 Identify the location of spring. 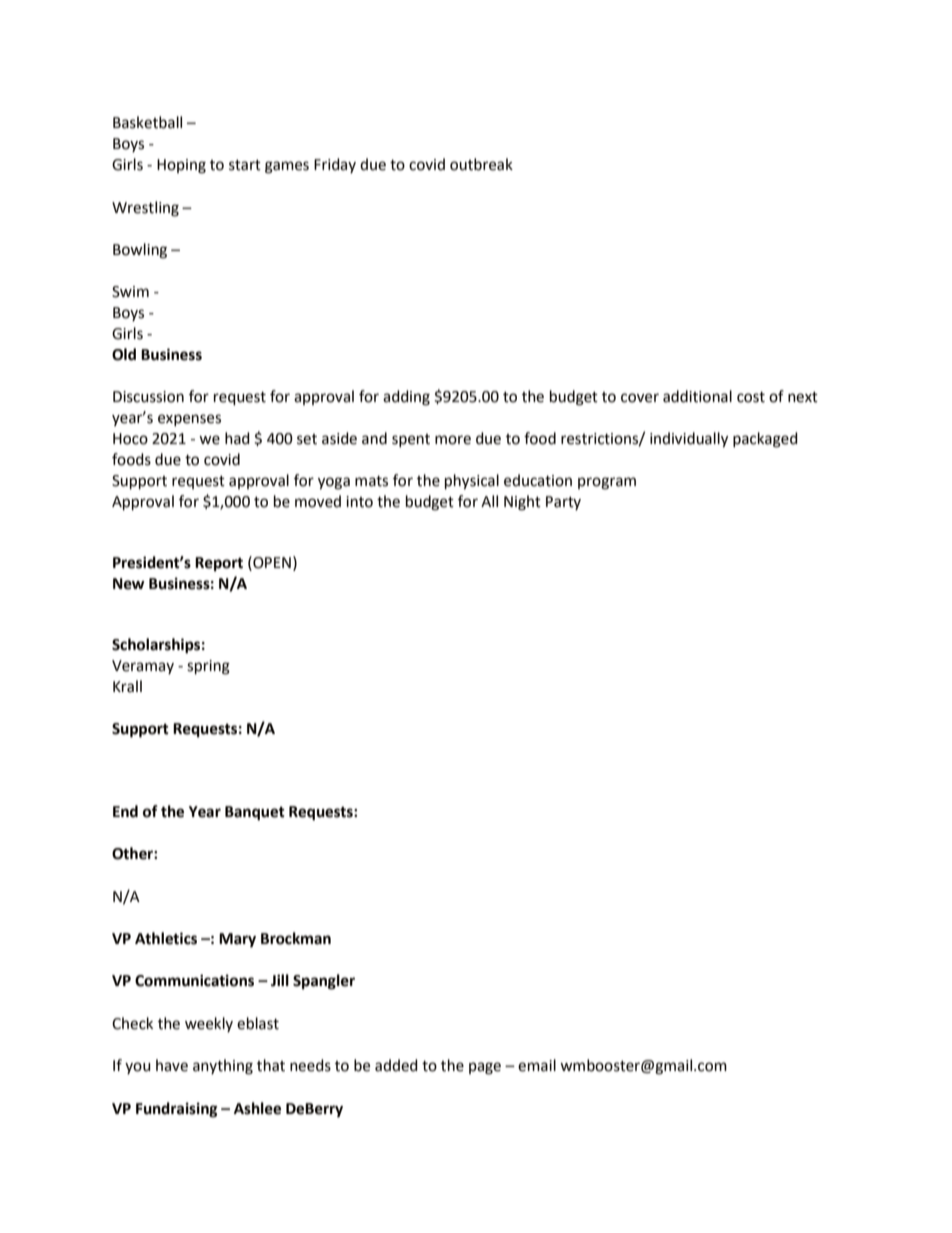
(208, 667).
